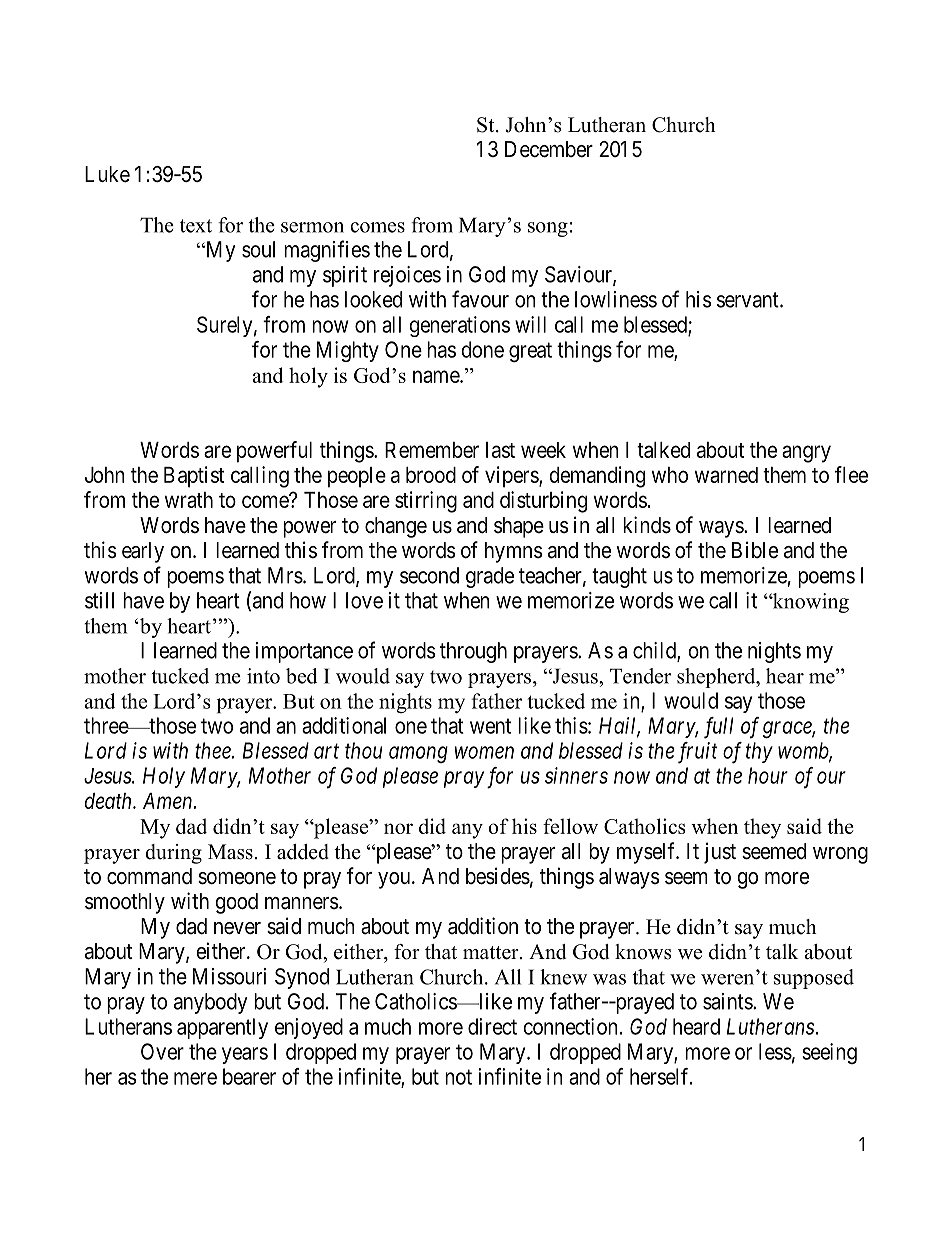 The image size is (952, 1233). What do you see at coordinates (749, 300) in the image?
I see `servant` at bounding box center [749, 300].
